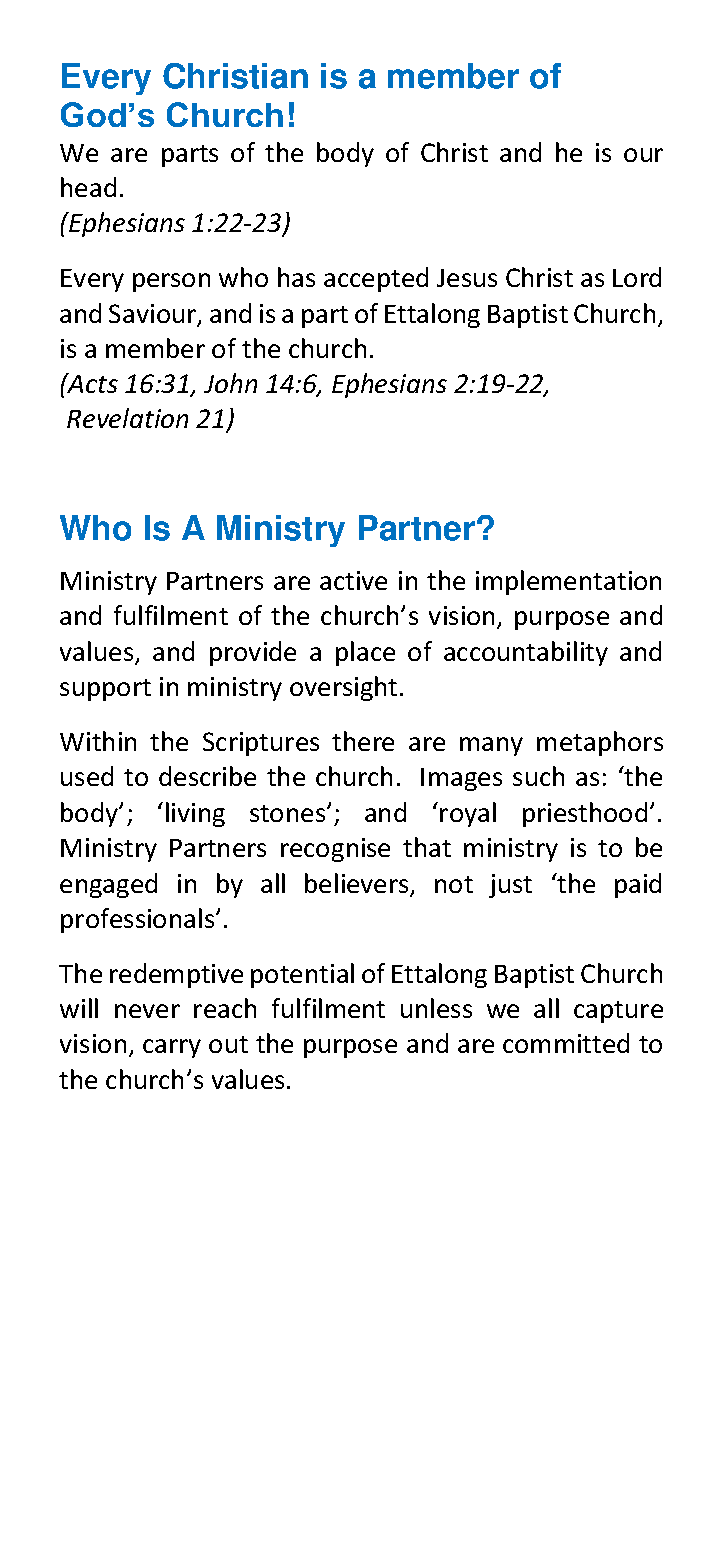 This screenshot has height=1568, width=724. Describe the element at coordinates (88, 187) in the screenshot. I see `head` at that location.
